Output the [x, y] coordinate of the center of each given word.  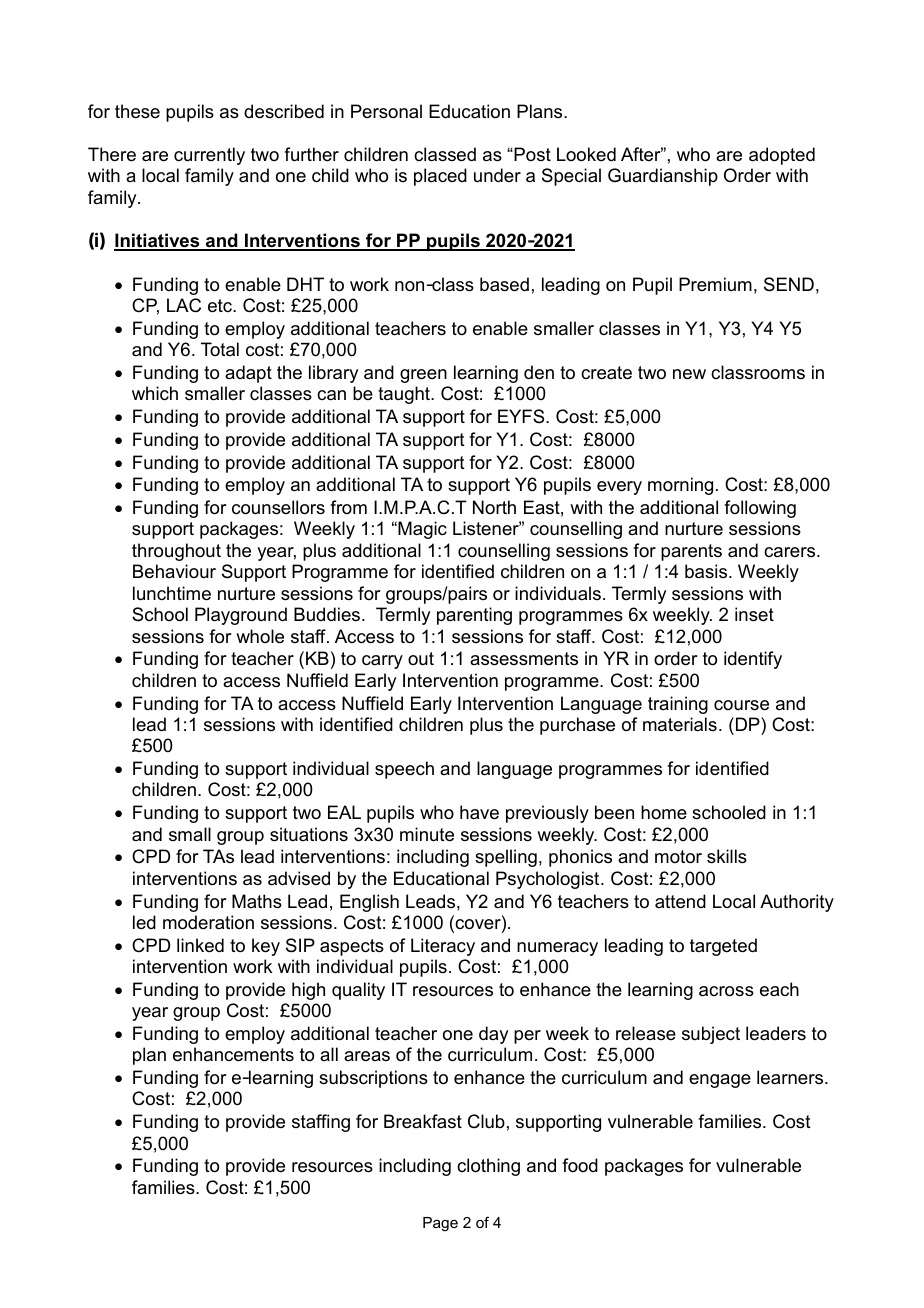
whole [260, 636]
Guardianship [663, 177]
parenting [474, 616]
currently [209, 156]
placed [440, 177]
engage [720, 1081]
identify [753, 660]
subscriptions [373, 1079]
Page [440, 1224]
